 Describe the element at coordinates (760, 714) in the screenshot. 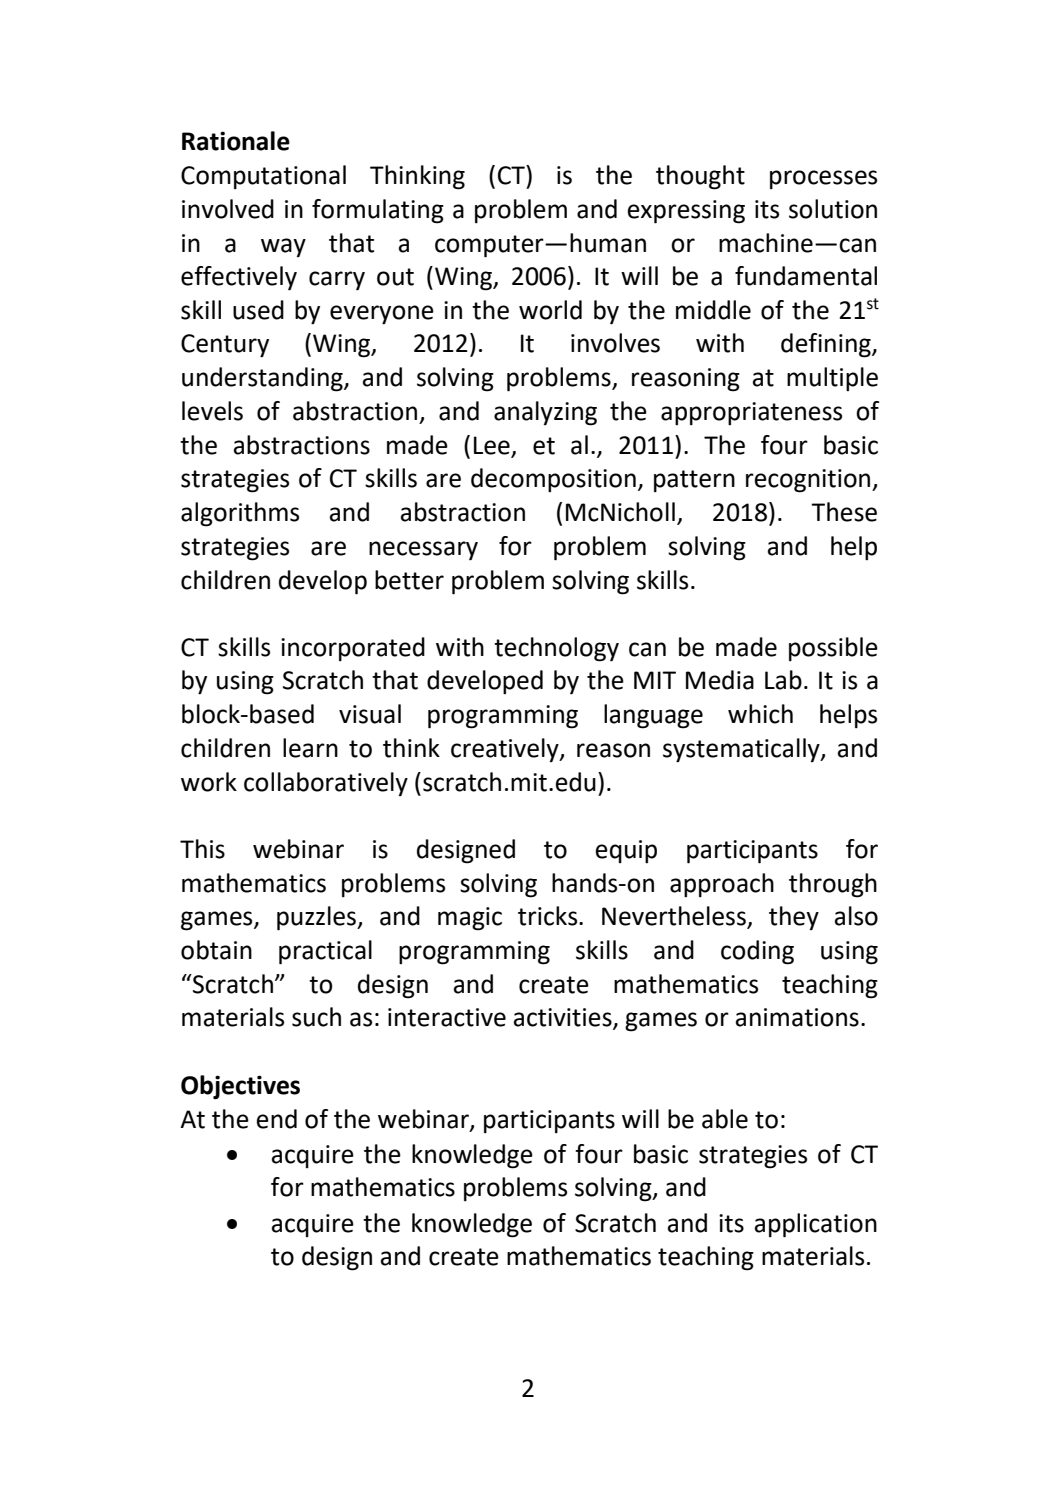

I see `which` at that location.
